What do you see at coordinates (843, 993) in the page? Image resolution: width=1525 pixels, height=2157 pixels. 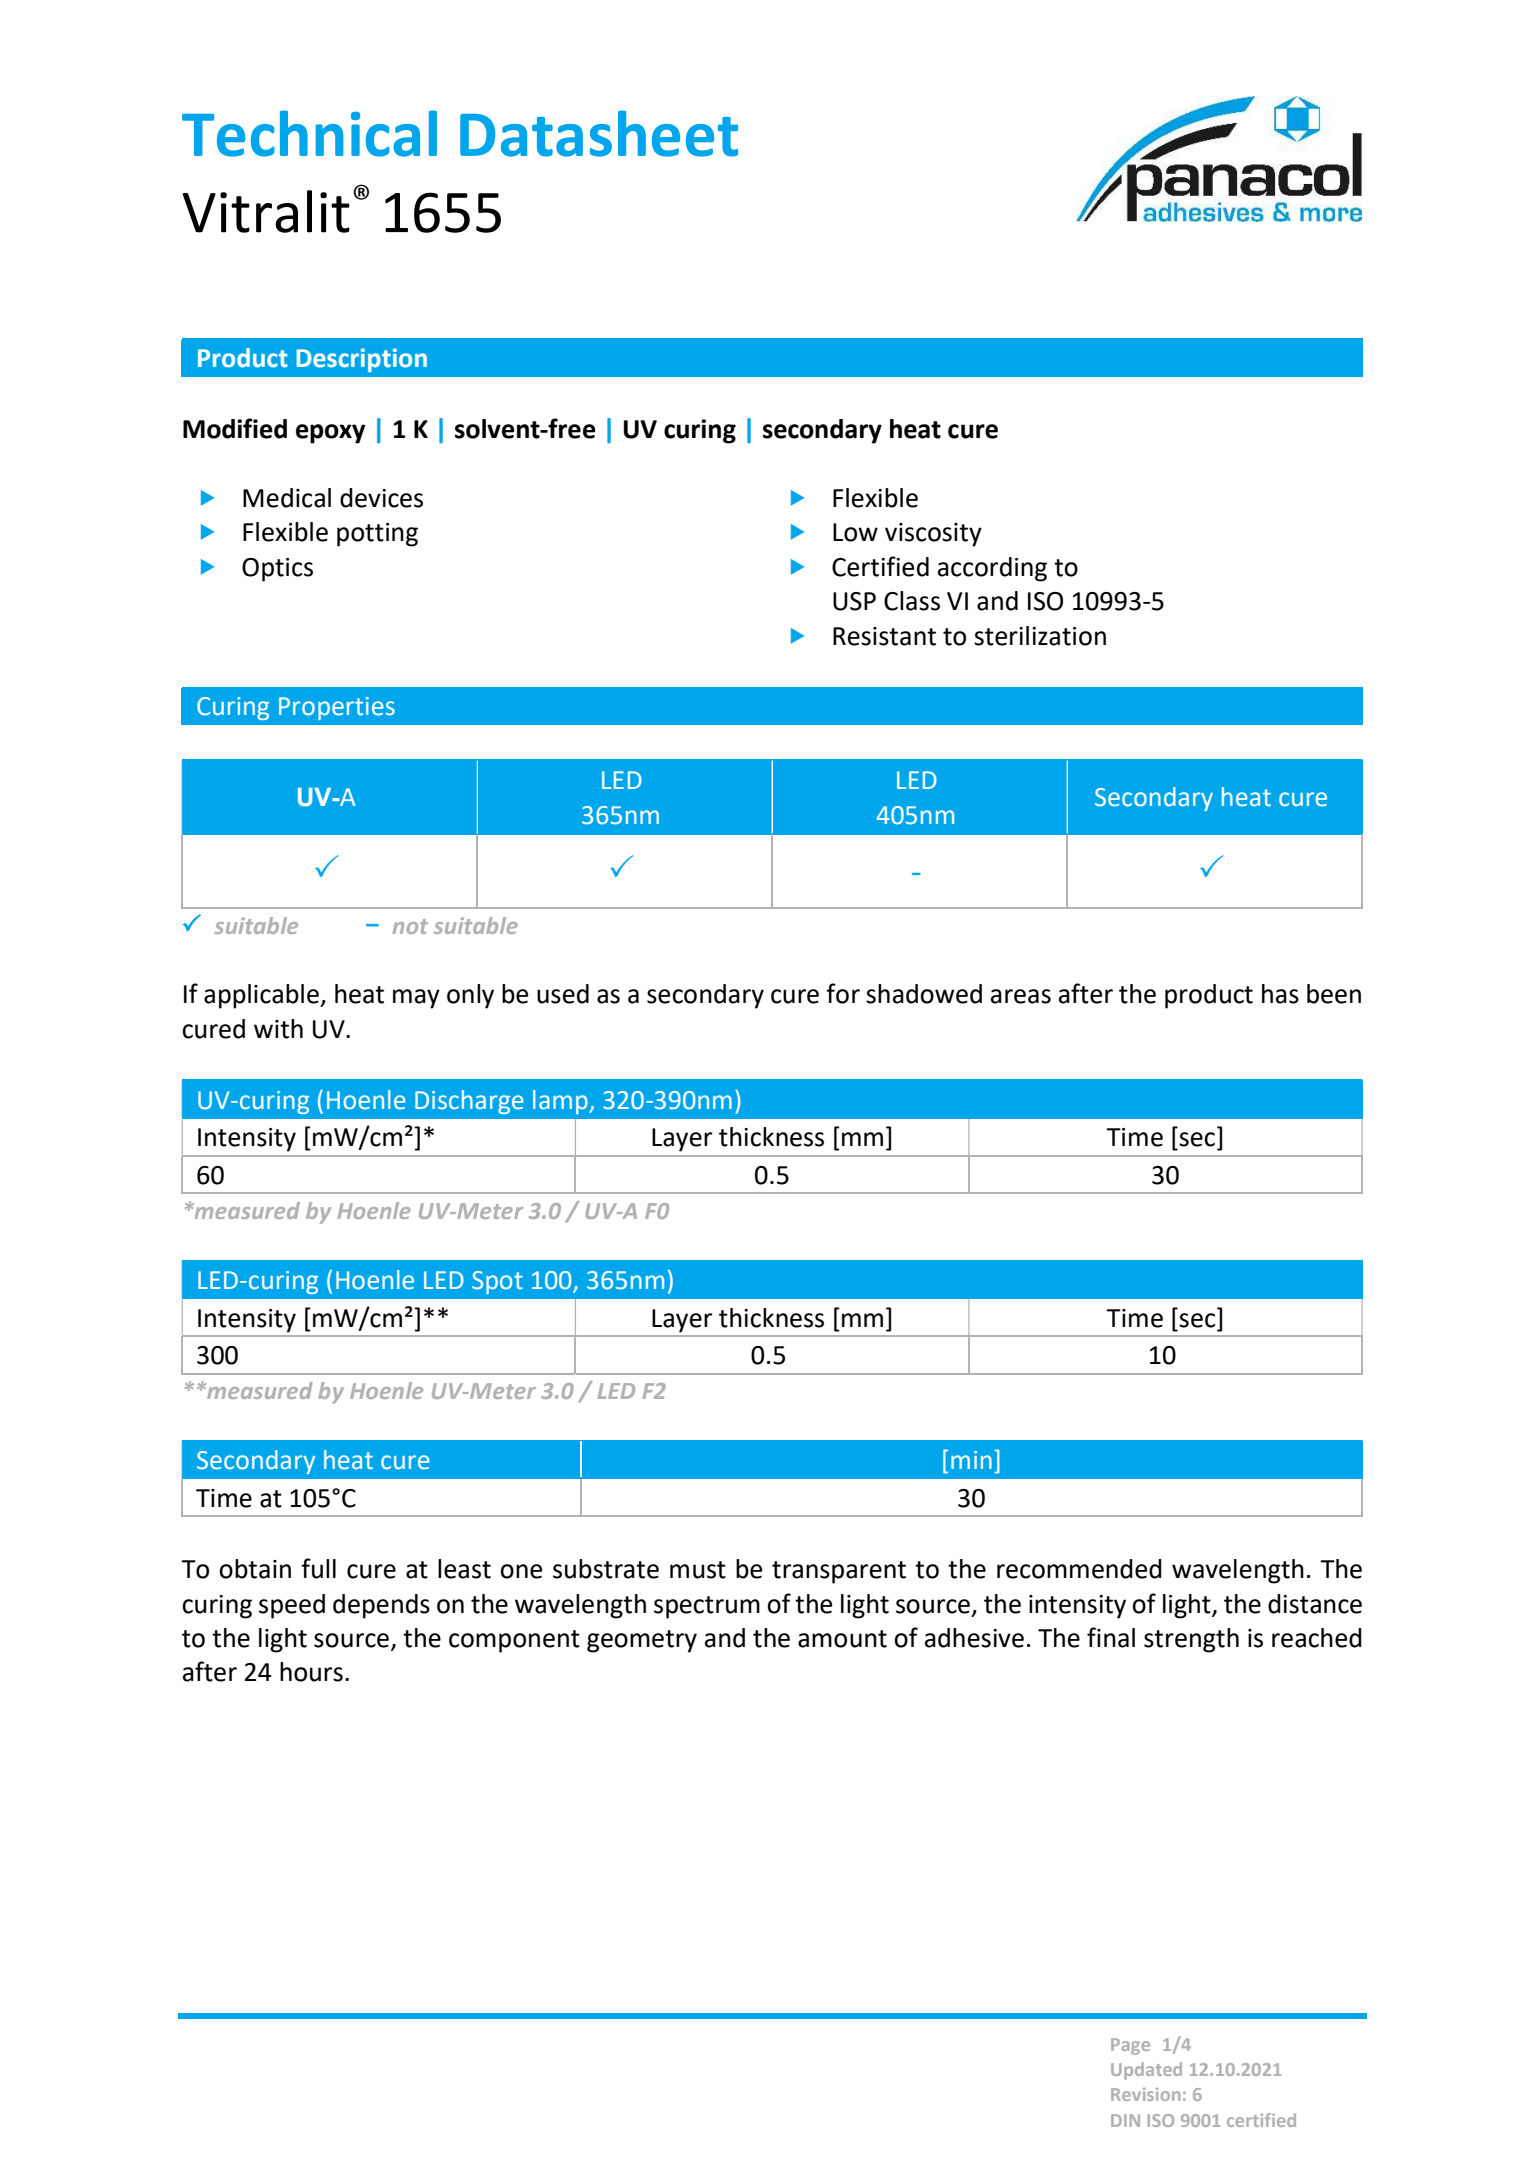 I see `for` at bounding box center [843, 993].
